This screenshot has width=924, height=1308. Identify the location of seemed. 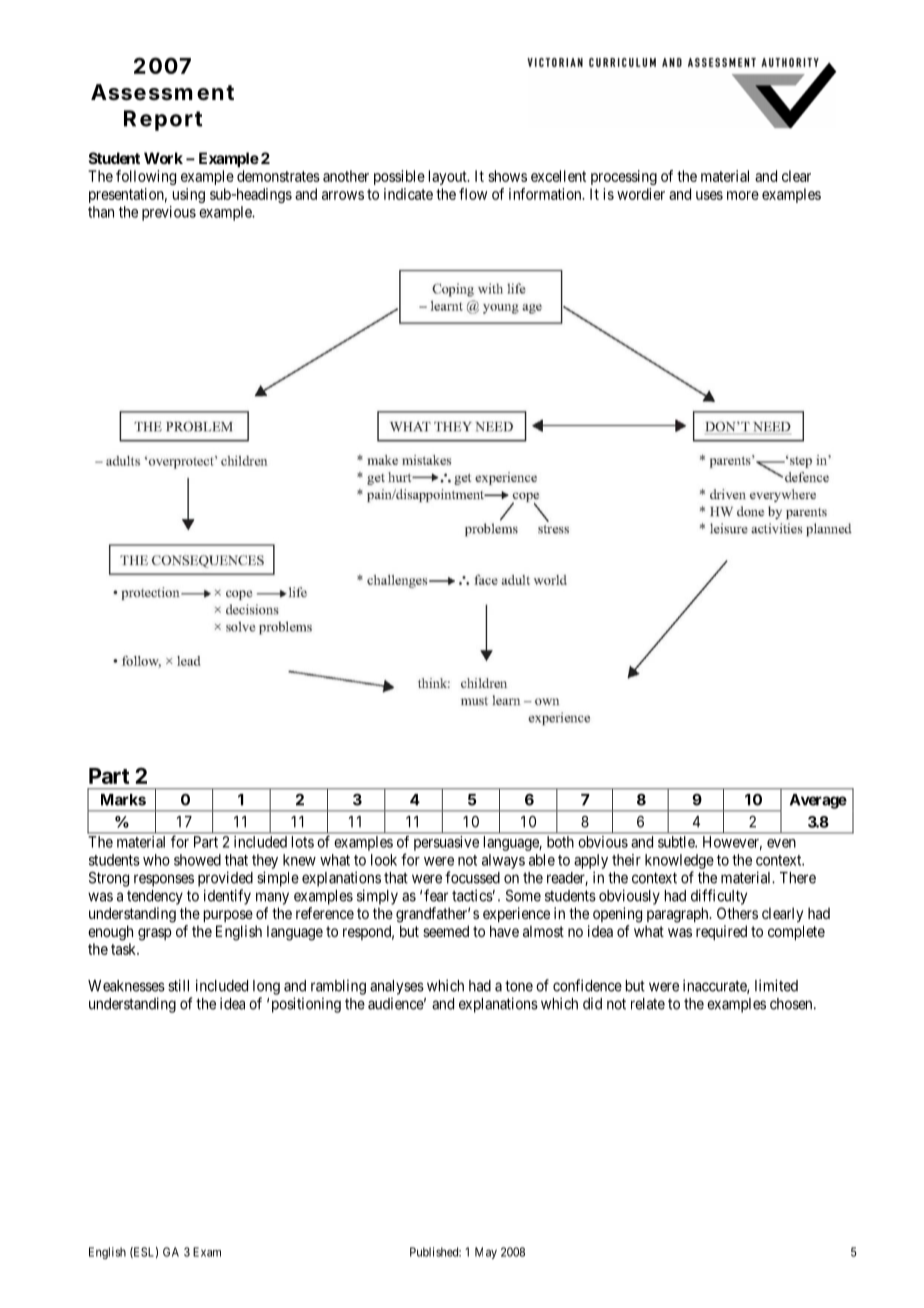
(446, 931).
